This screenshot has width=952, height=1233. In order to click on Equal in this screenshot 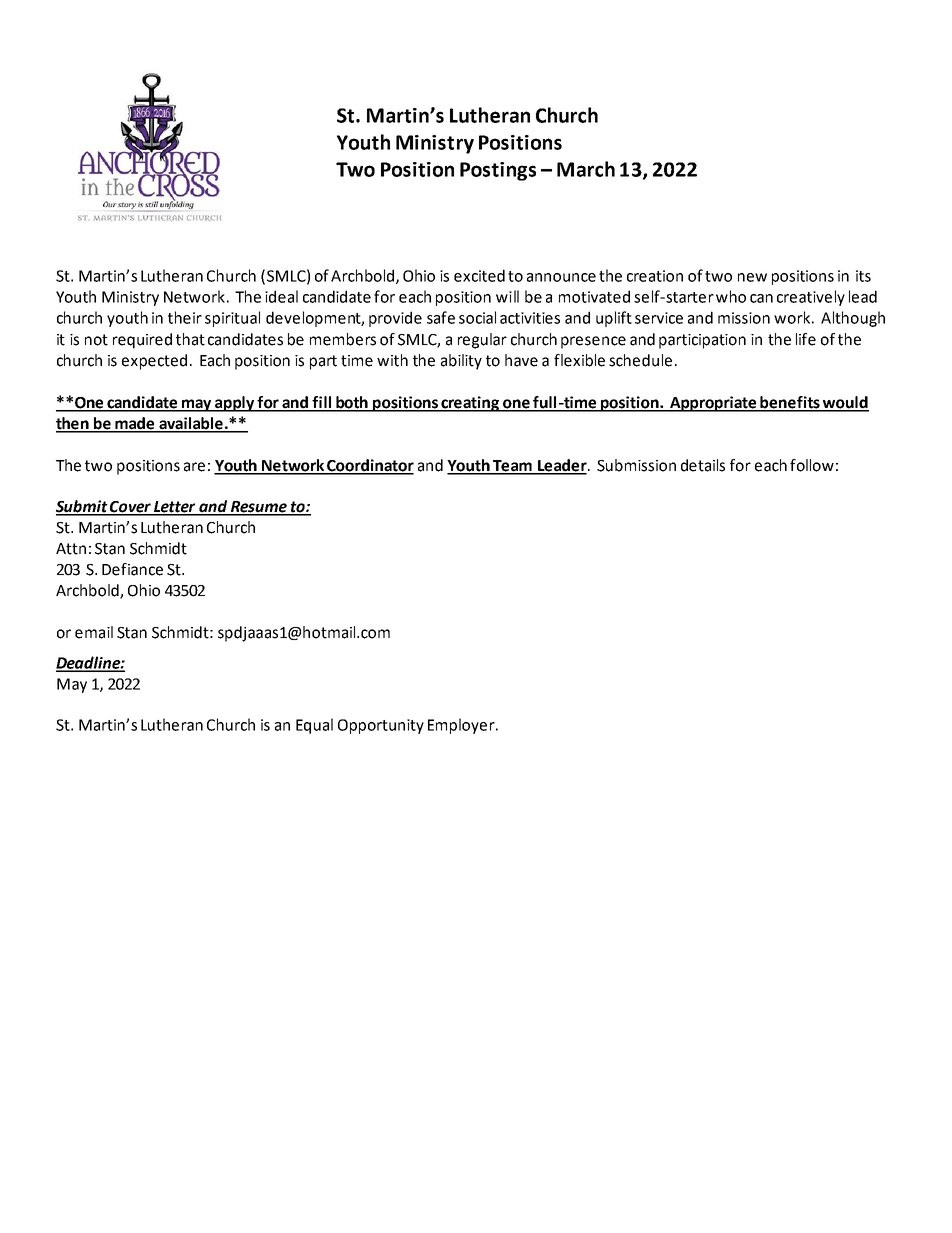, I will do `click(314, 726)`.
